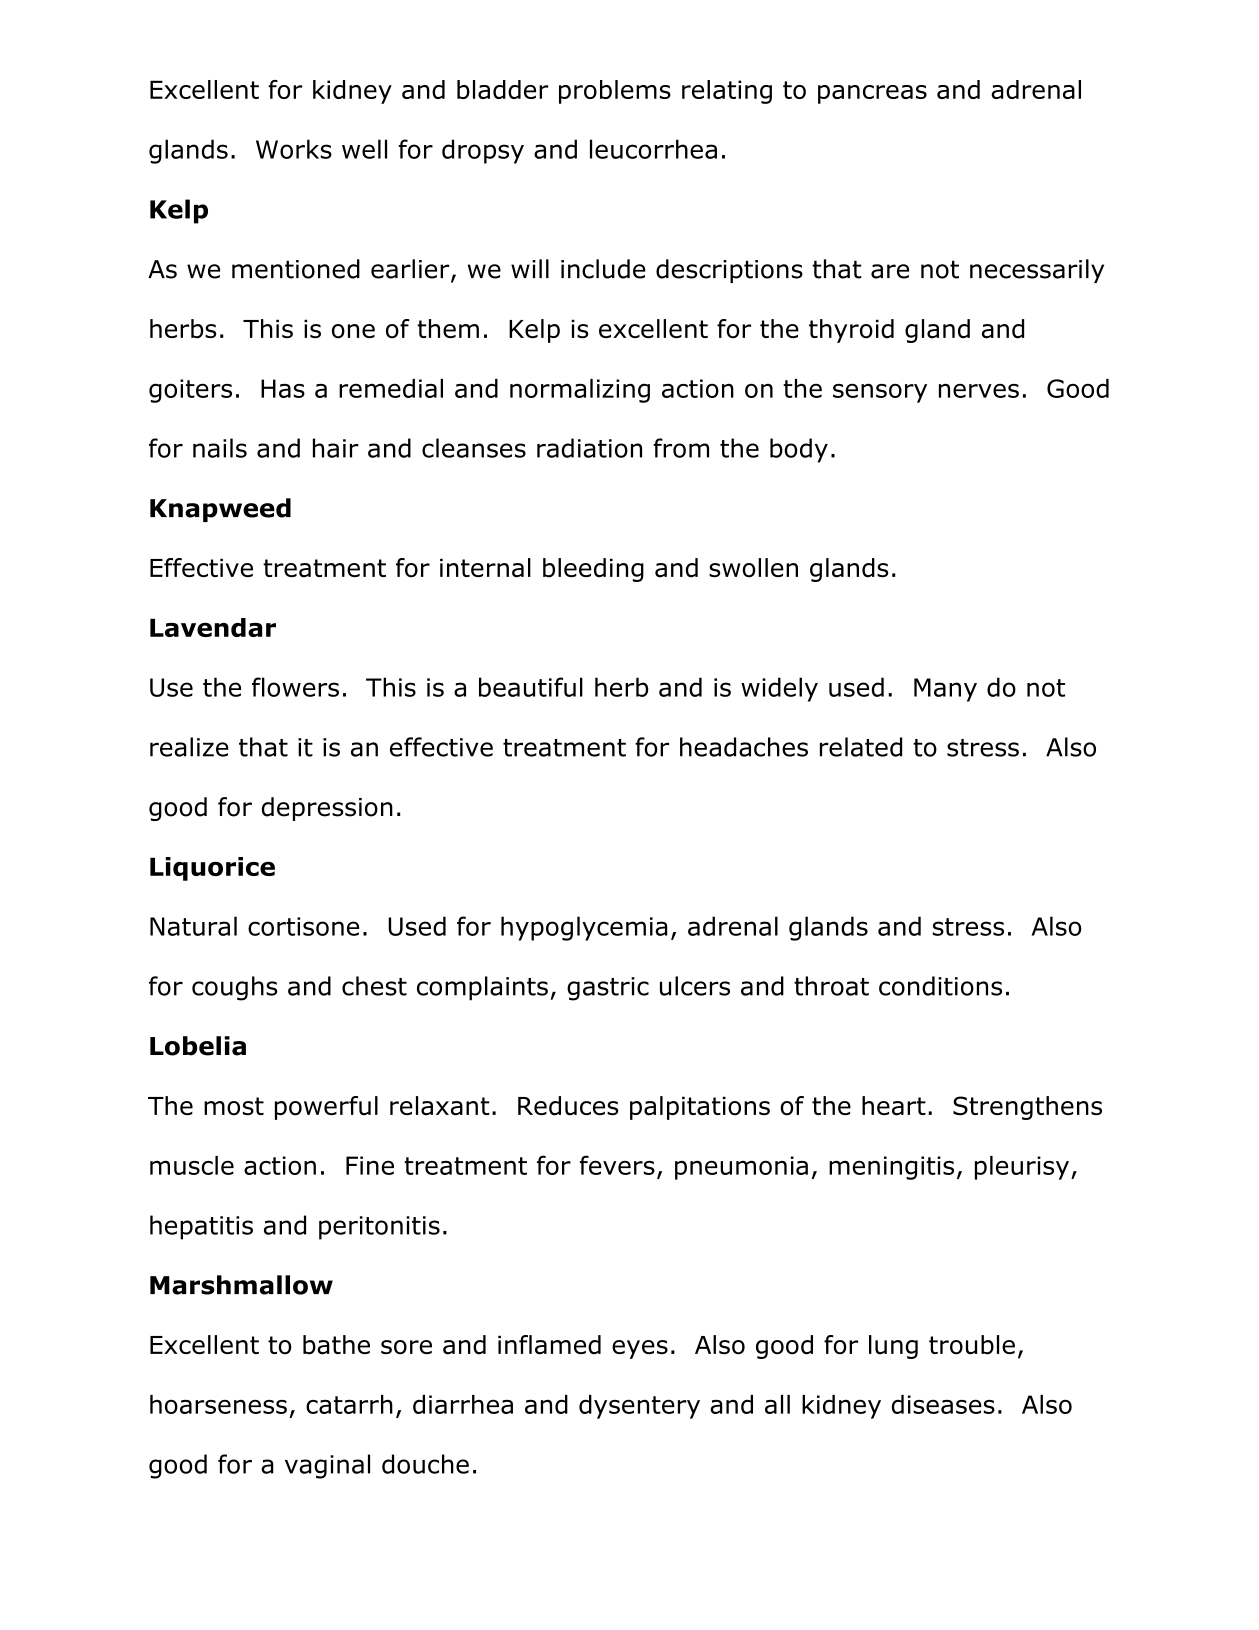  Describe the element at coordinates (872, 94) in the screenshot. I see `pancreas` at that location.
